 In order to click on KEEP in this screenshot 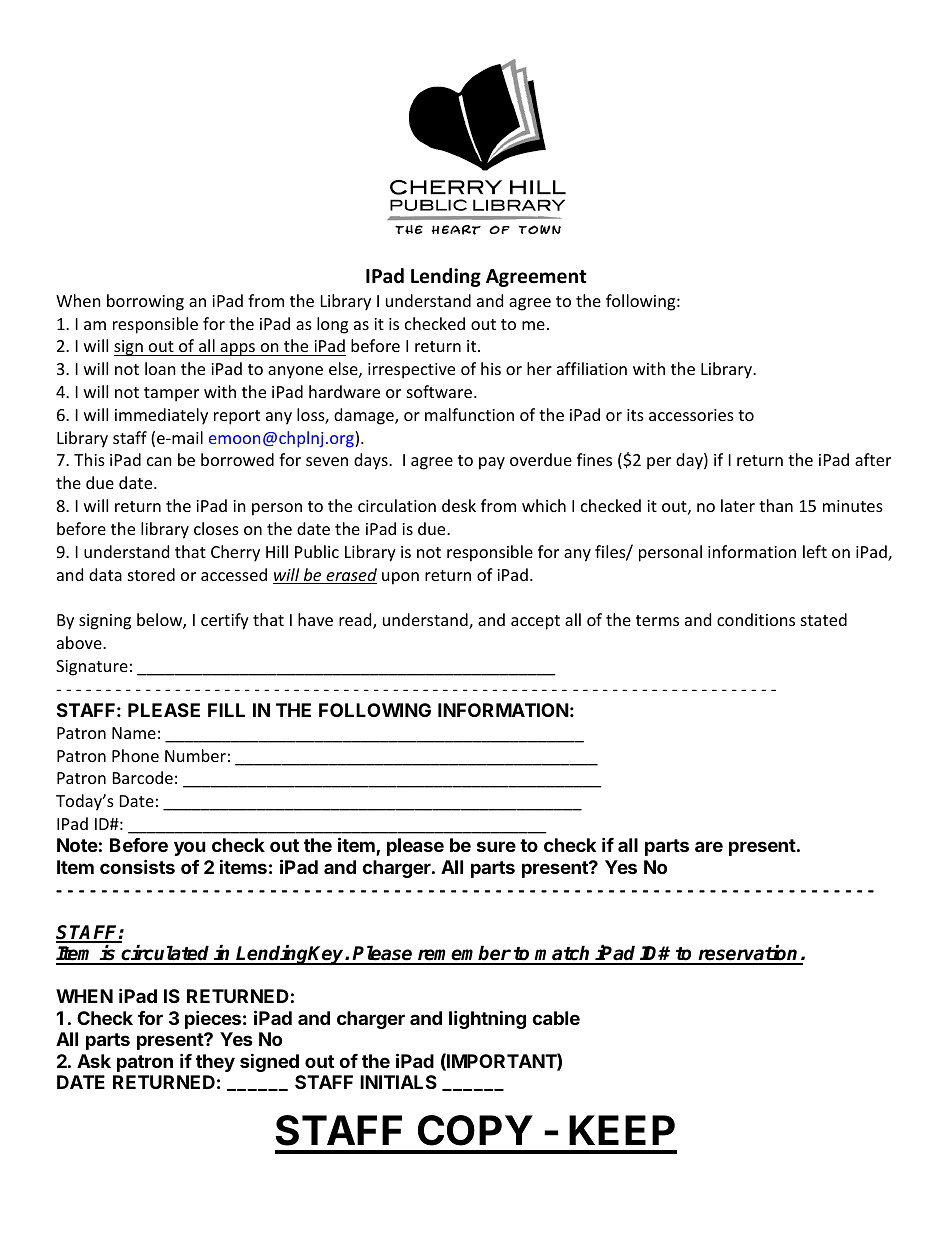, I will do `click(622, 1130)`.
